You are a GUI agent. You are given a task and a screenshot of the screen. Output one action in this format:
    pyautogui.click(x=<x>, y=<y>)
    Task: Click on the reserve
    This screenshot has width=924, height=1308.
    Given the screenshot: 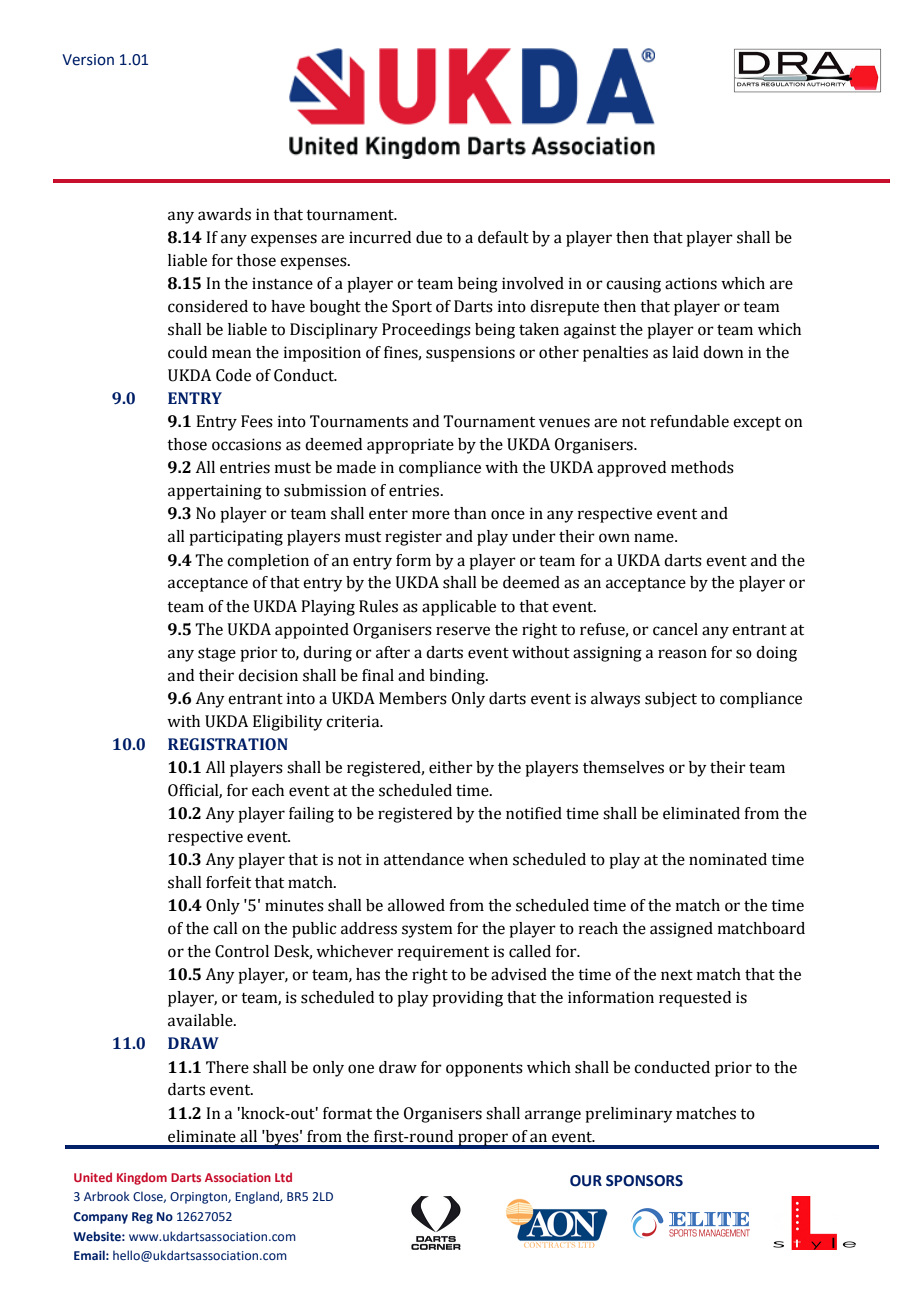 What is the action you would take?
    pyautogui.click(x=463, y=631)
